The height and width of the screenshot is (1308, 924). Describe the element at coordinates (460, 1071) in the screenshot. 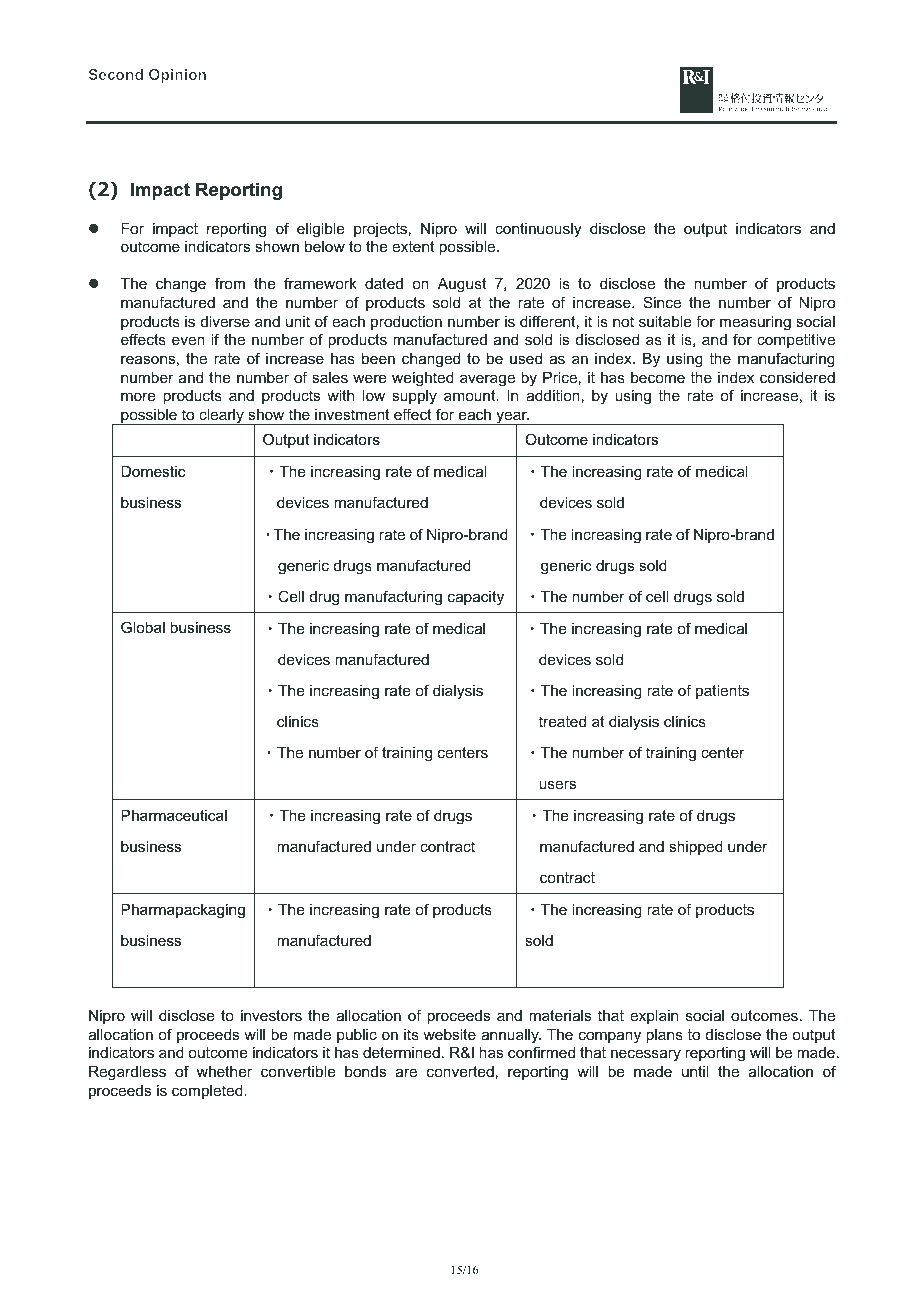

I see `converted` at that location.
